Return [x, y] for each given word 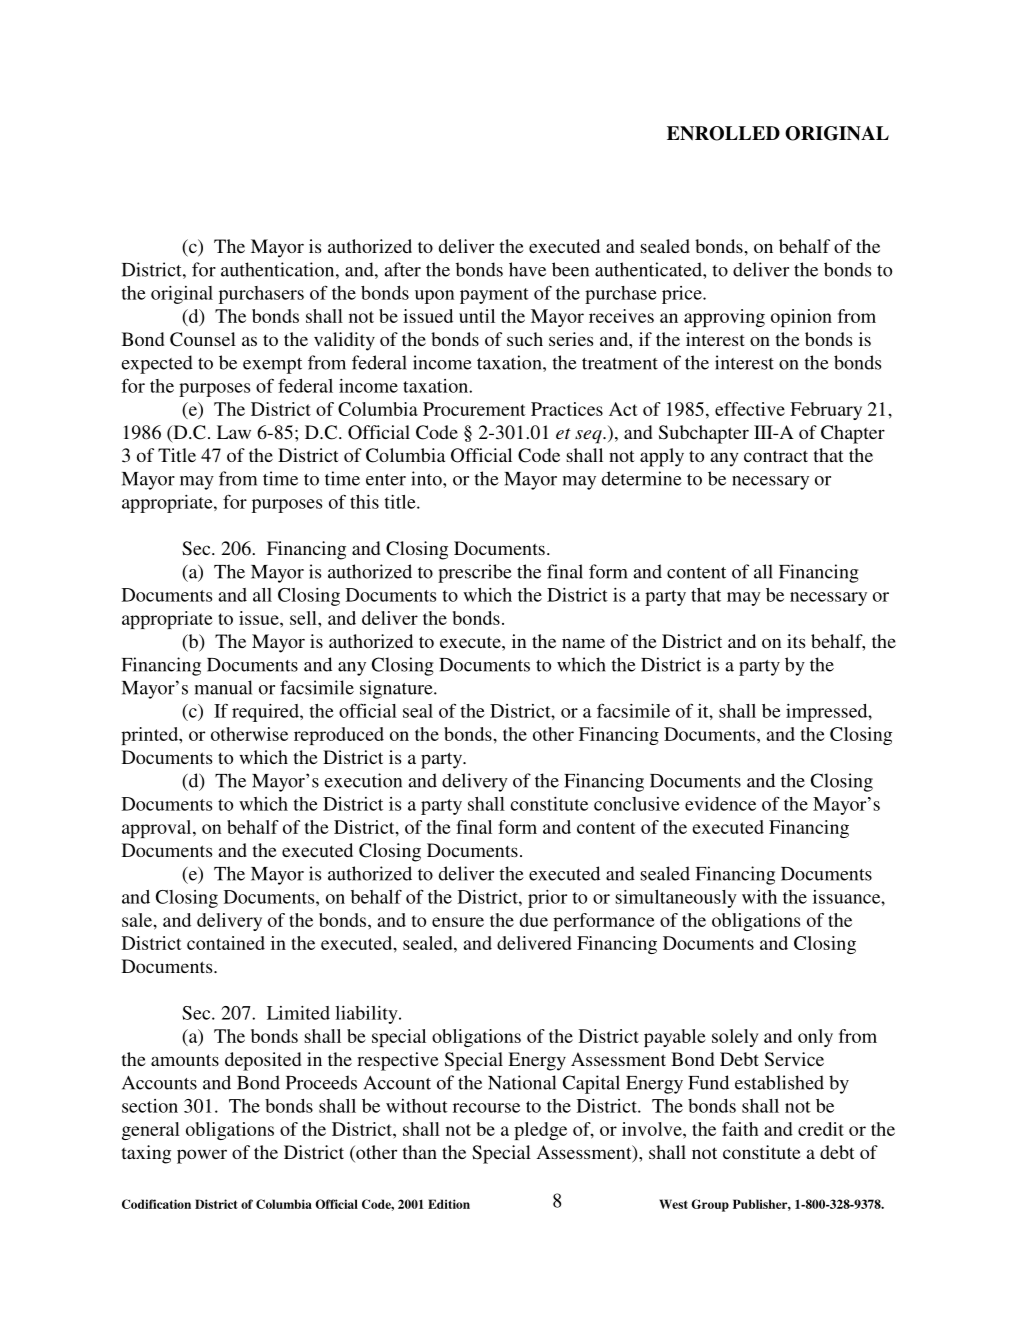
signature [397, 689]
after [402, 269]
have [527, 269]
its [796, 641]
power [202, 1156]
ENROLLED [723, 133]
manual [223, 687]
